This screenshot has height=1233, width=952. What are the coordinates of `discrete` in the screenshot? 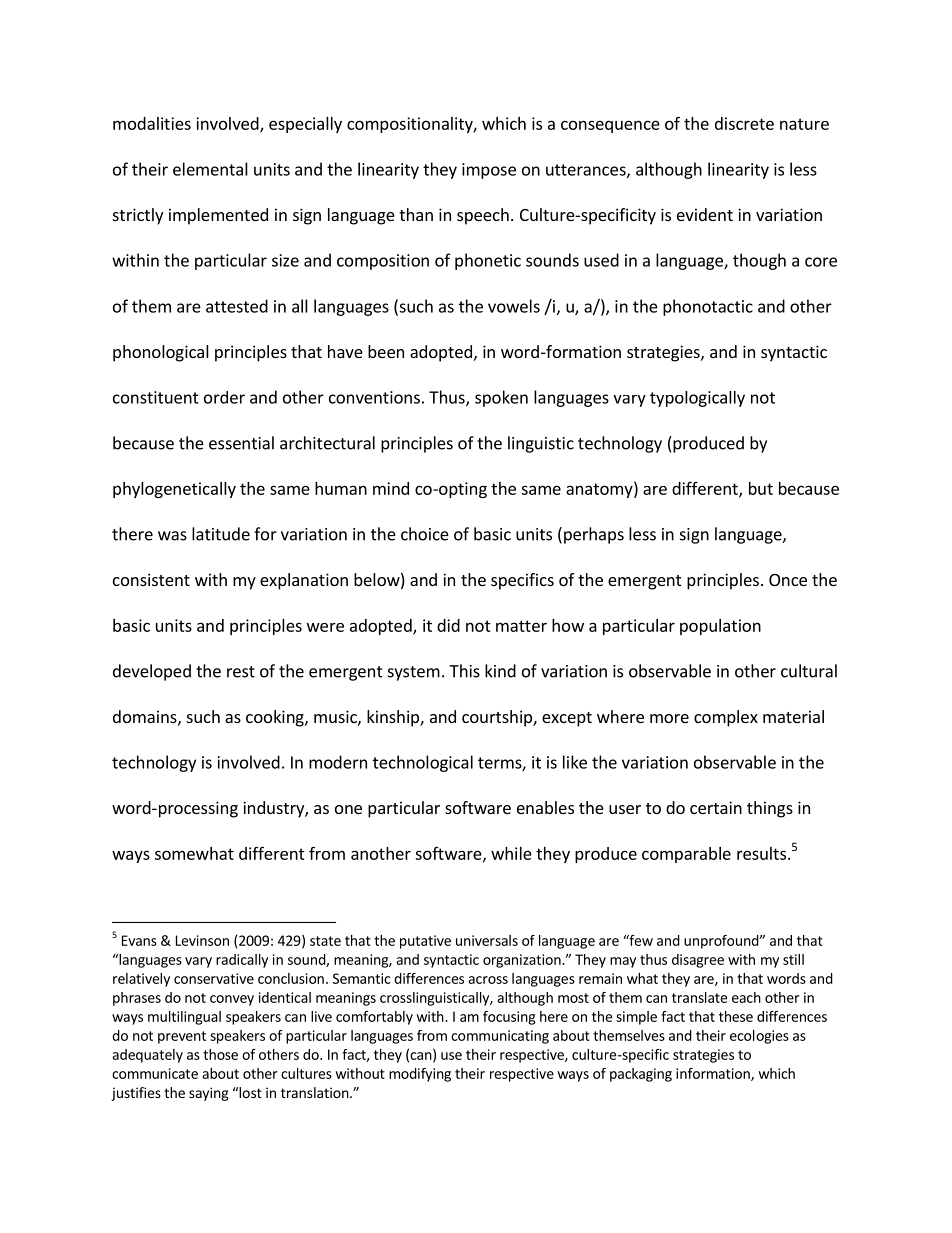 It's located at (744, 123).
